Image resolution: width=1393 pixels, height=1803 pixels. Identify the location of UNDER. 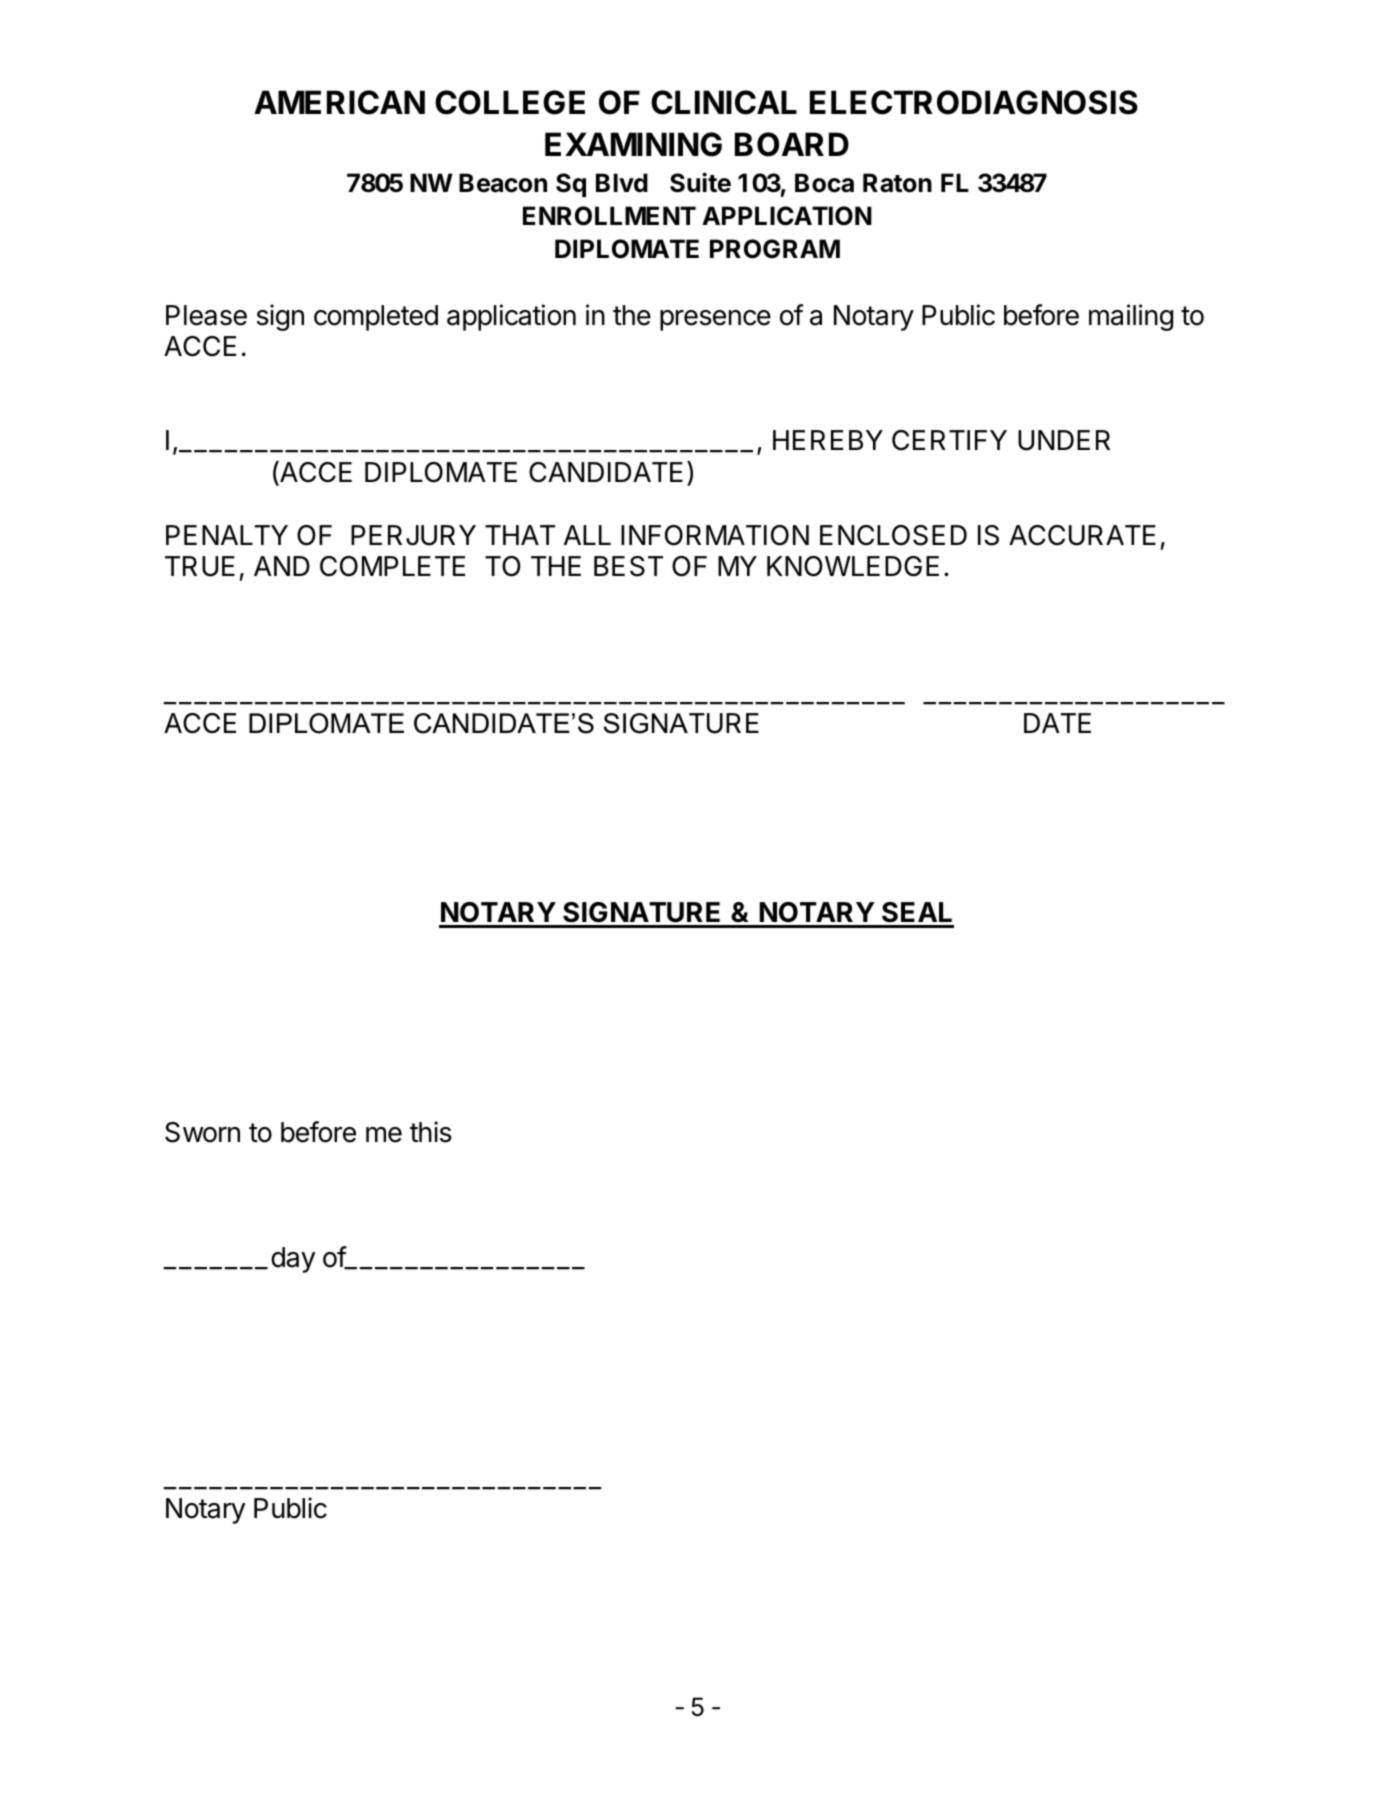
(1064, 440).
